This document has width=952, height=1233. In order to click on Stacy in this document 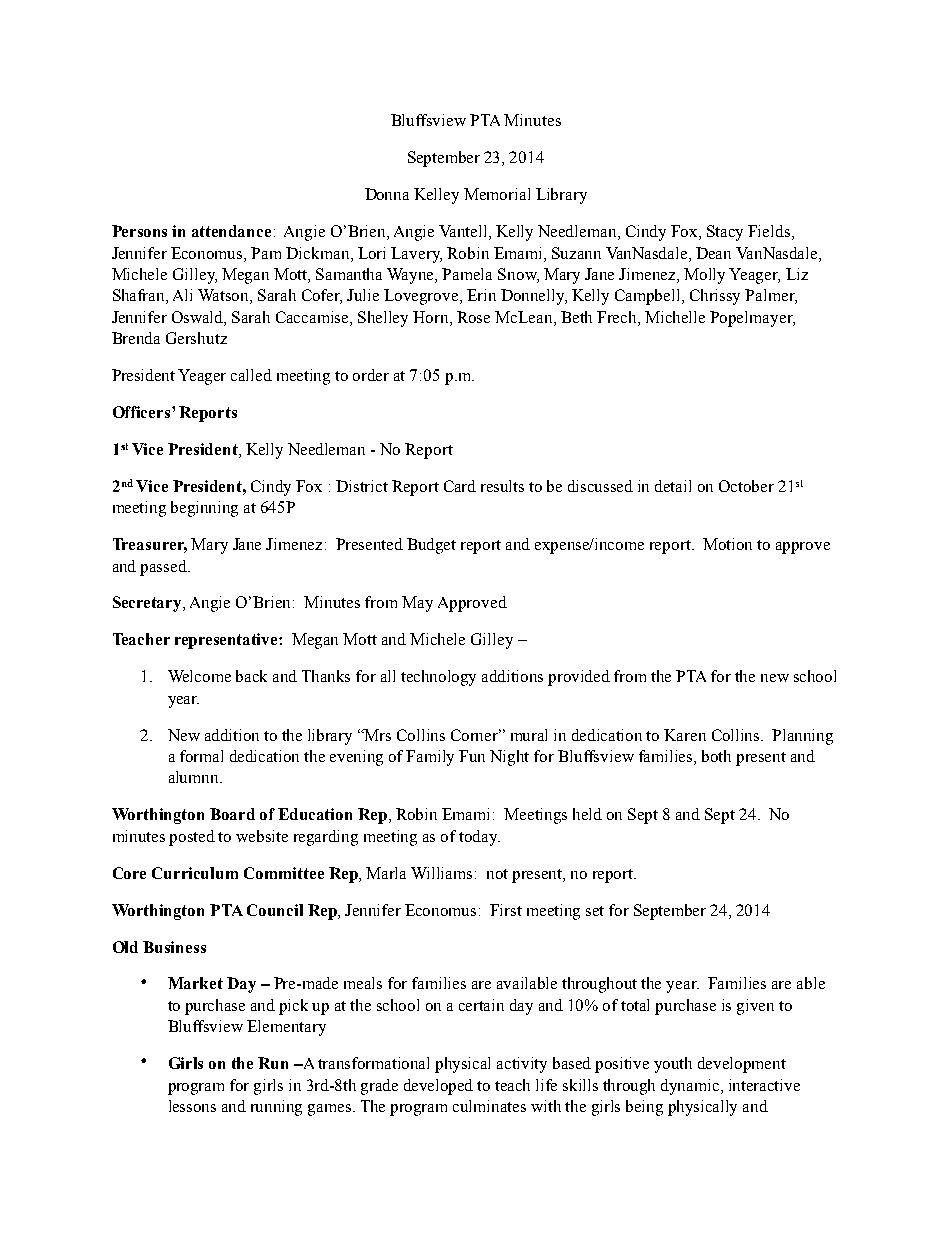, I will do `click(725, 233)`.
